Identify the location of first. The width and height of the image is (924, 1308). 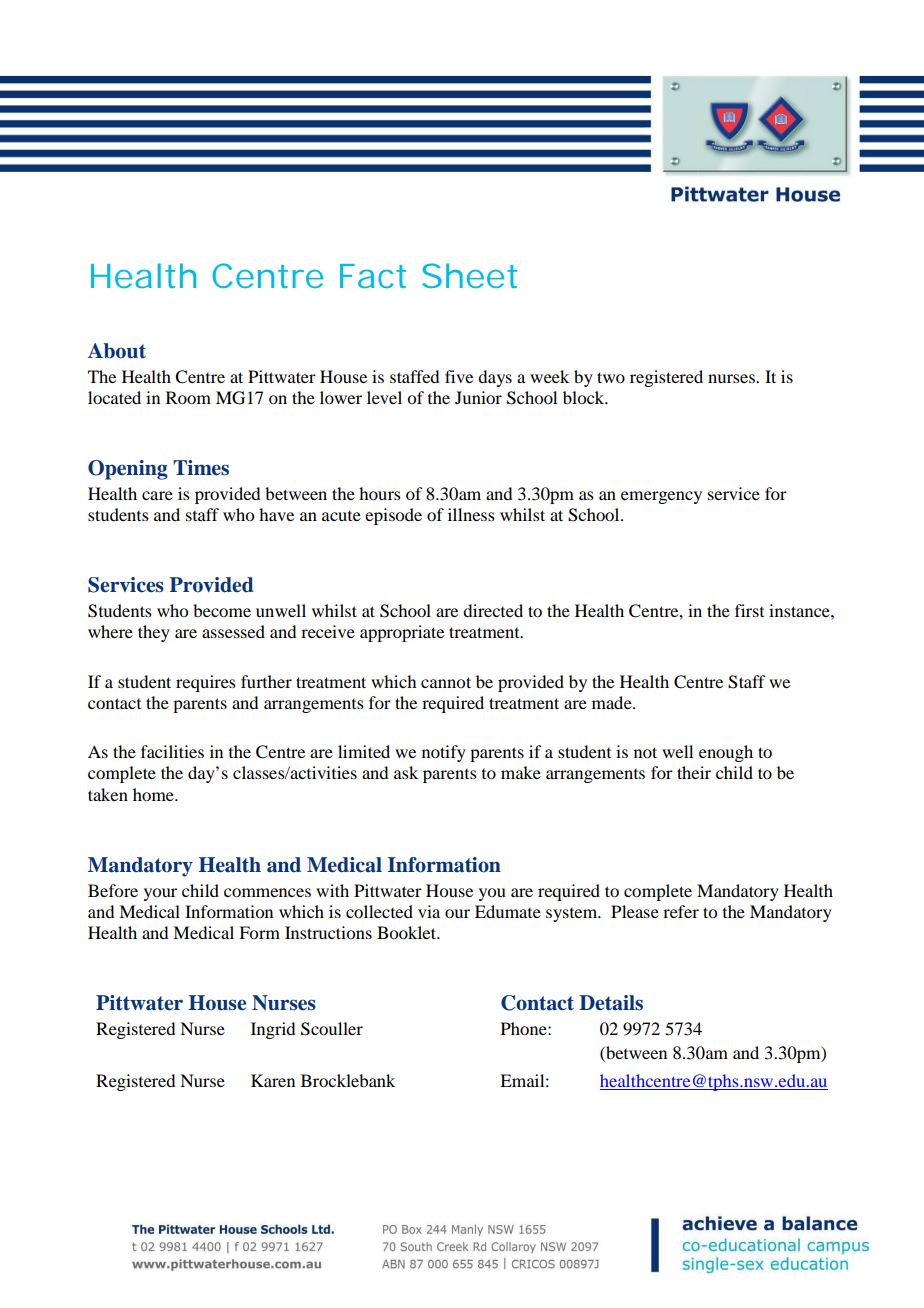
(749, 610).
